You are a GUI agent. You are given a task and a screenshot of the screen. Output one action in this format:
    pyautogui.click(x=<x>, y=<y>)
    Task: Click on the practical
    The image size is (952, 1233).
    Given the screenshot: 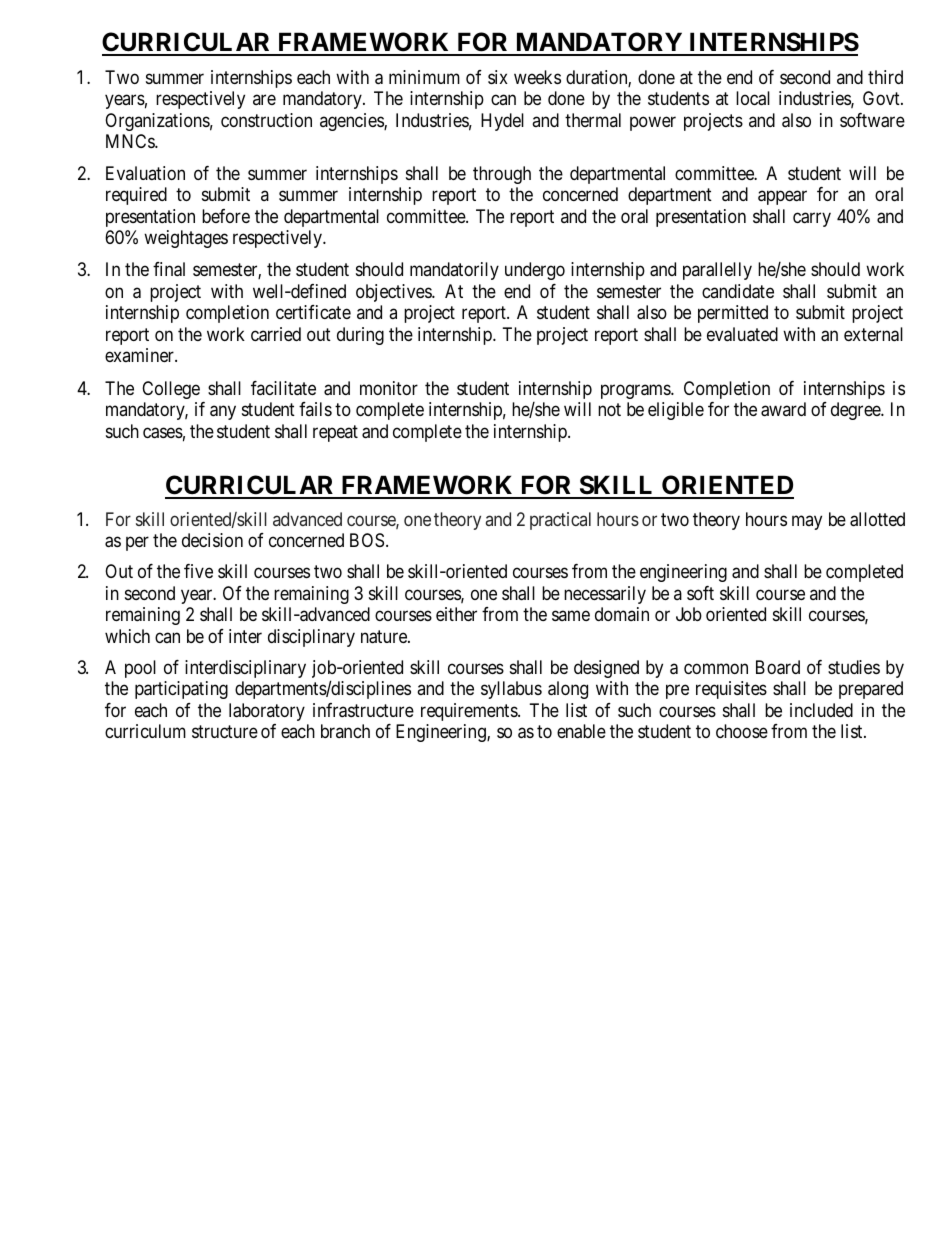 What is the action you would take?
    pyautogui.click(x=560, y=521)
